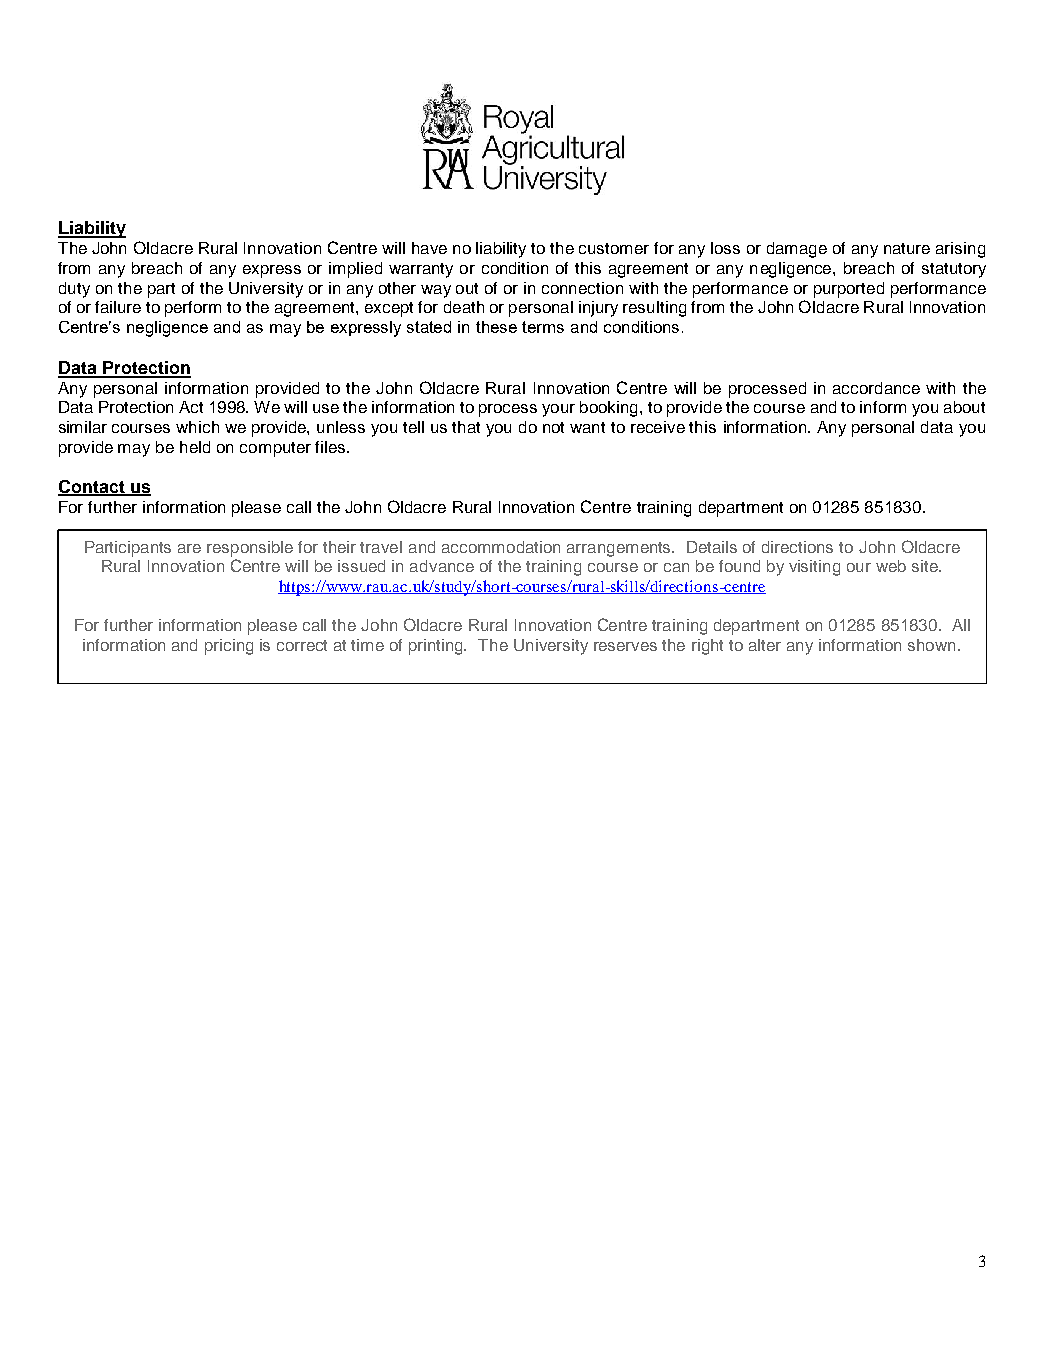 This screenshot has height=1352, width=1045. Describe the element at coordinates (229, 647) in the screenshot. I see `pricing` at that location.
